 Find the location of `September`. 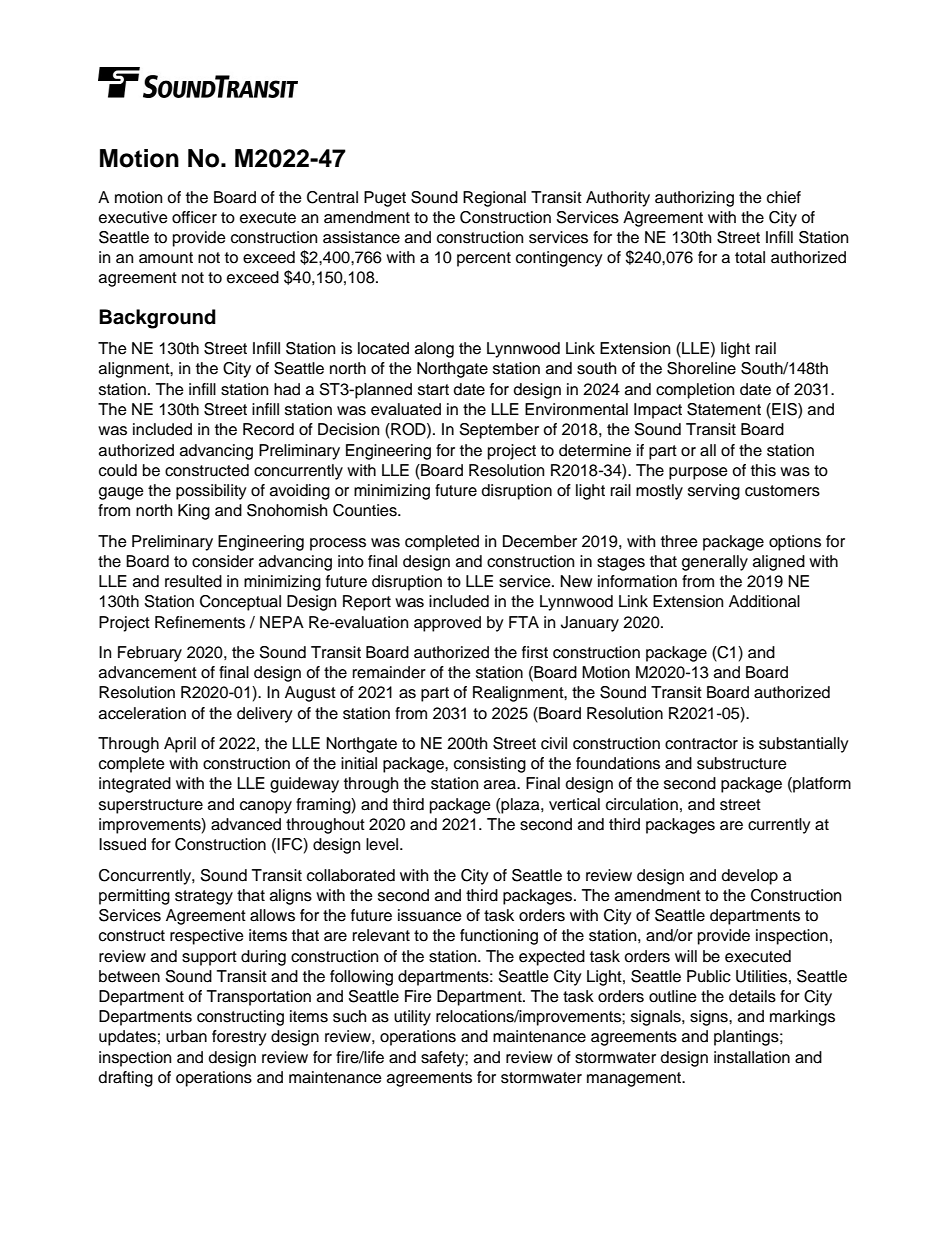

September is located at coordinates (499, 431).
